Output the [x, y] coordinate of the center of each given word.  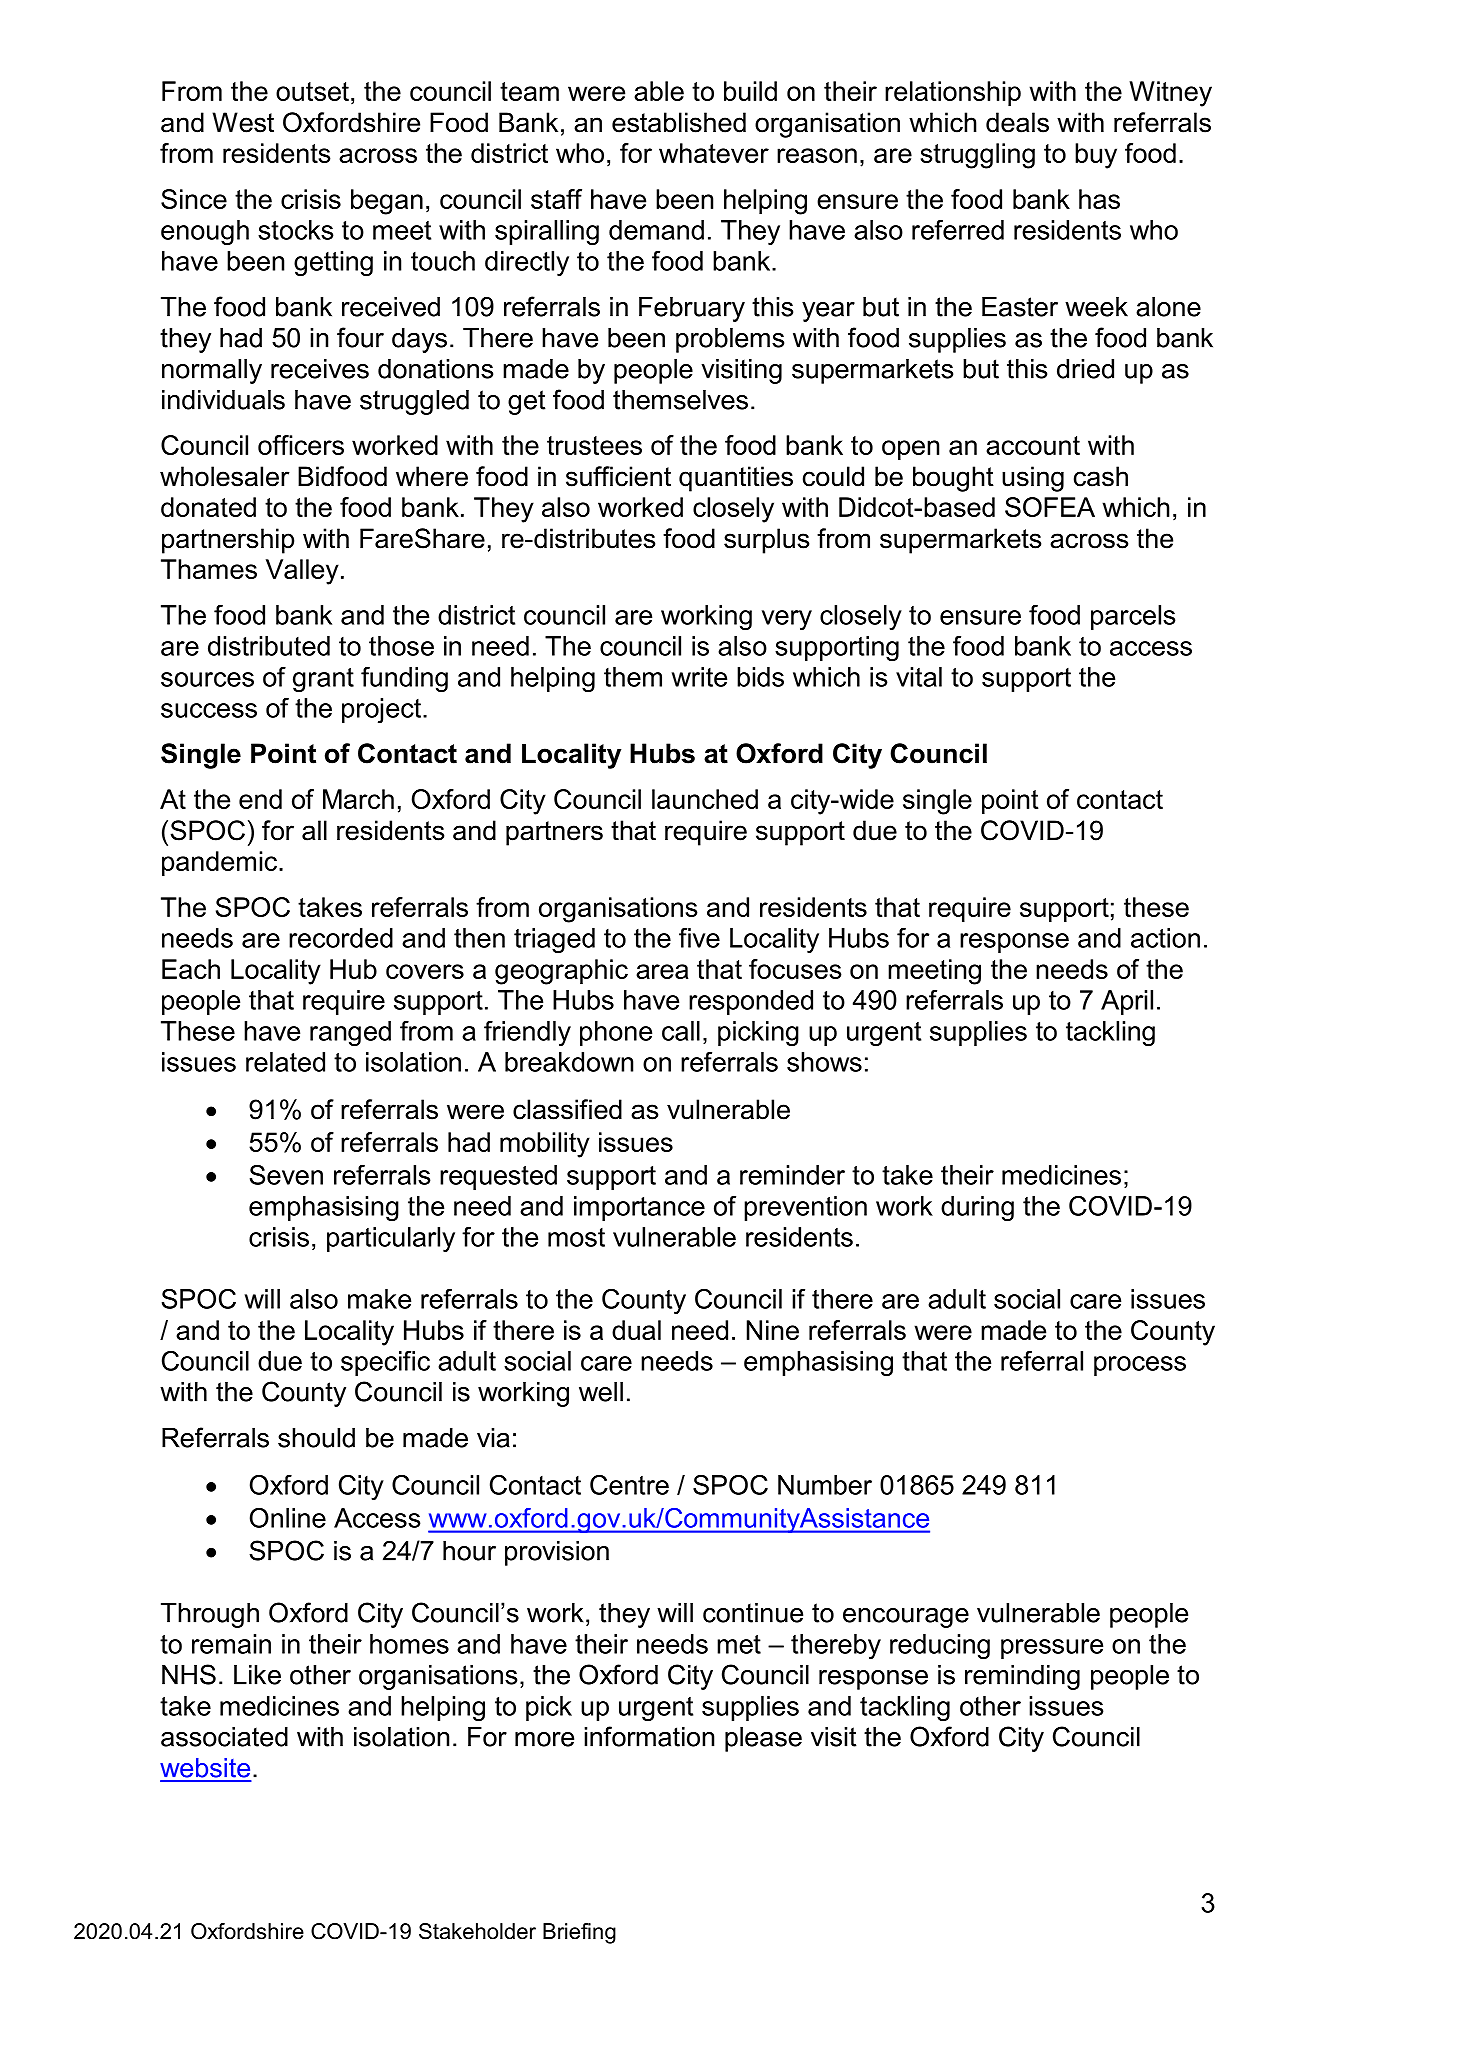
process [1140, 1366]
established [679, 122]
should [316, 1438]
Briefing [579, 1933]
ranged [350, 1033]
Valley [302, 572]
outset [312, 91]
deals [1017, 122]
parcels [1133, 617]
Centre [629, 1485]
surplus [766, 541]
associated [224, 1737]
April [1127, 1002]
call [681, 1031]
